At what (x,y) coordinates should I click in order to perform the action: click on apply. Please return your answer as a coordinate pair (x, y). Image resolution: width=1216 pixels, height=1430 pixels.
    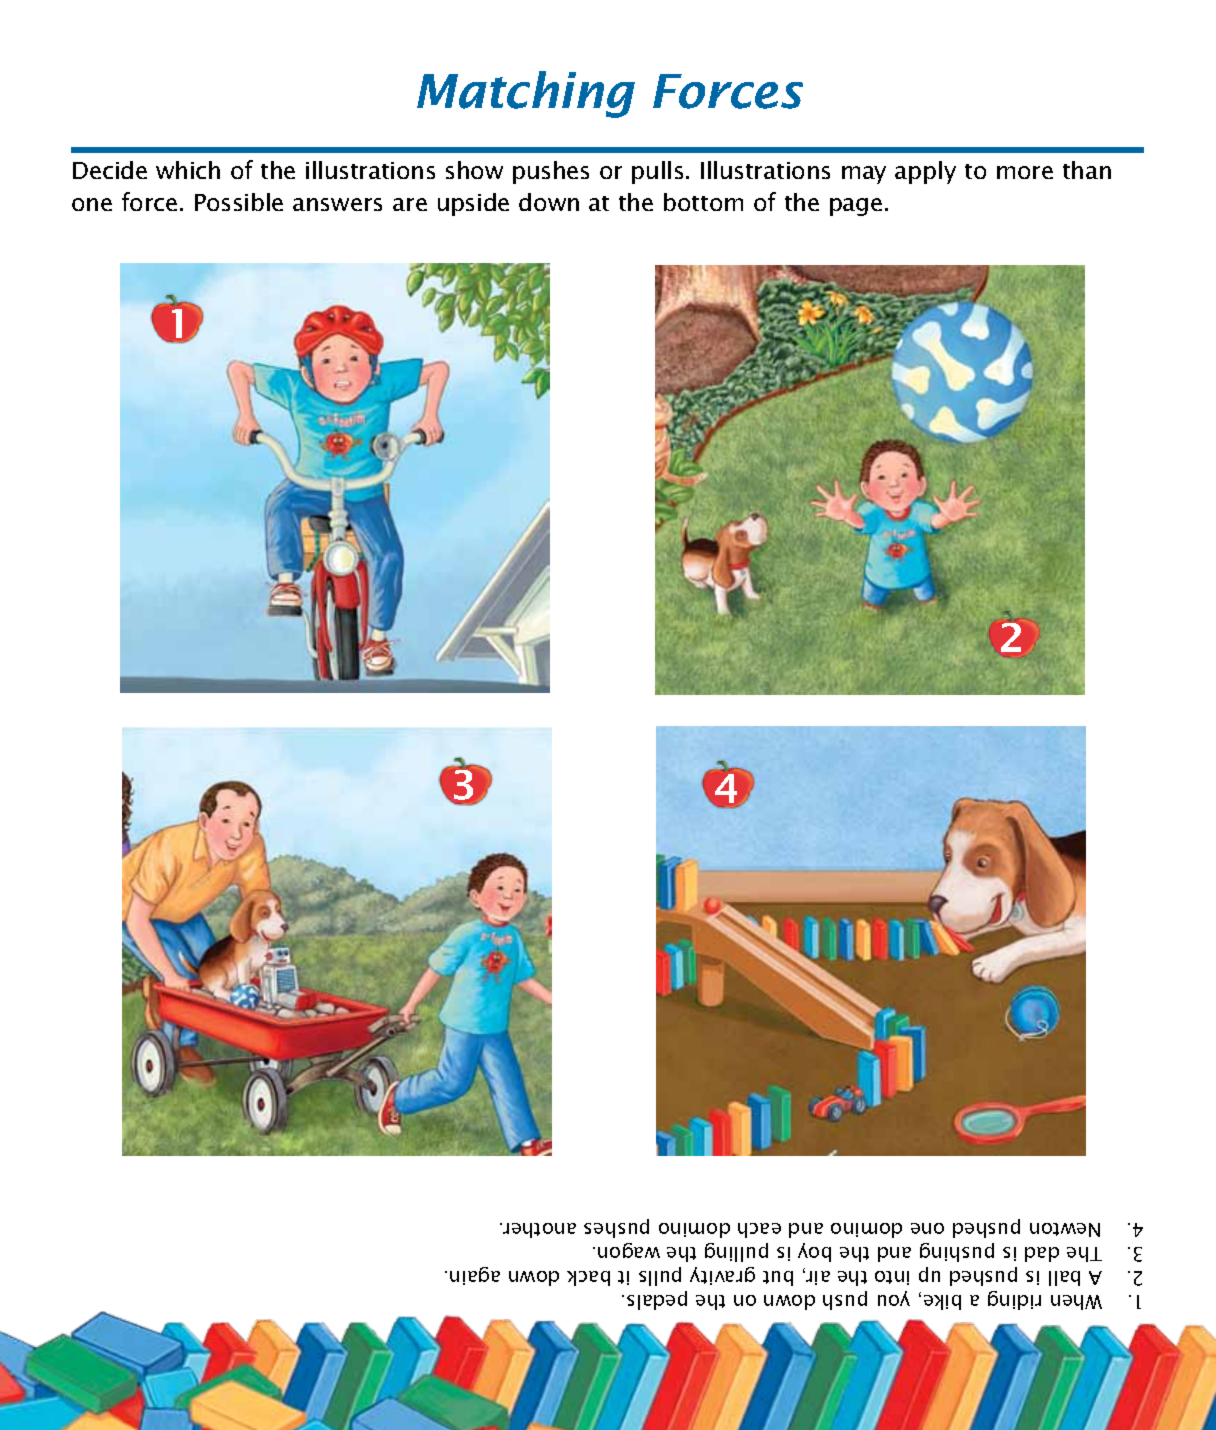
    Looking at the image, I should click on (925, 172).
